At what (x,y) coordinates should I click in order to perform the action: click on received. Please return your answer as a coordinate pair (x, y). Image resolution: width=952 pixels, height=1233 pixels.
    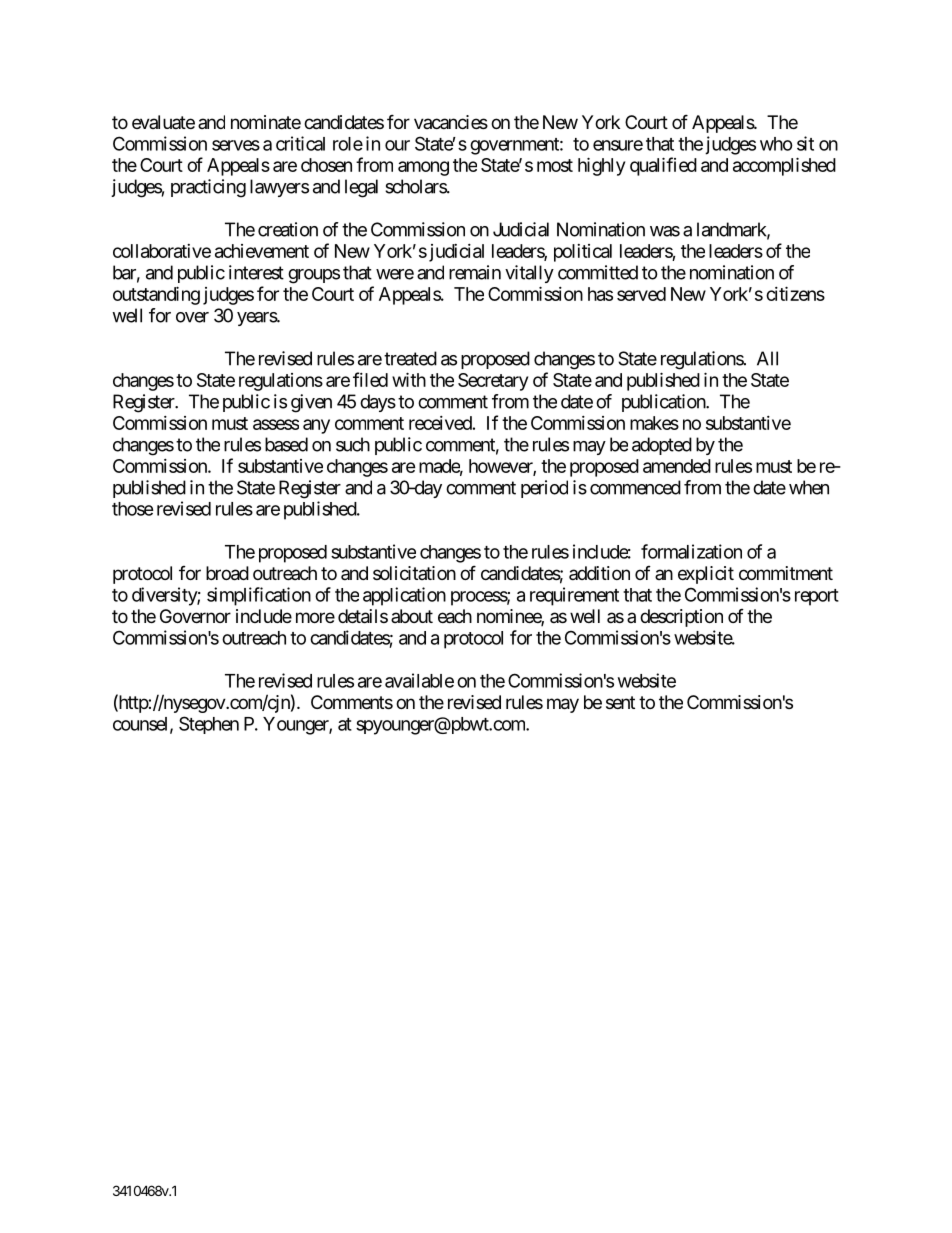
    Looking at the image, I should click on (440, 423).
